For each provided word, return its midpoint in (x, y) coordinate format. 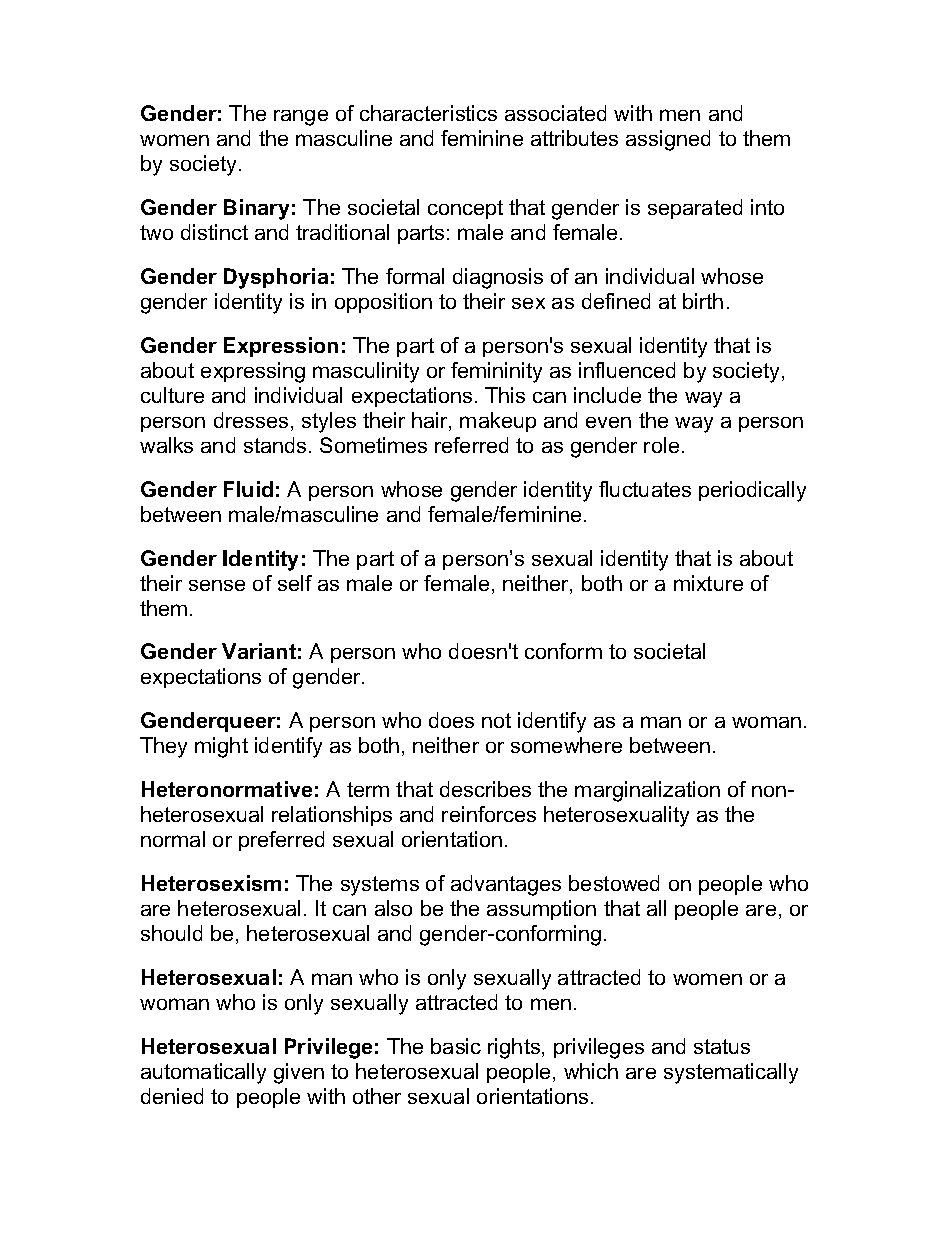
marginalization (647, 791)
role (661, 445)
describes (485, 789)
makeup (498, 422)
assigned (668, 140)
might (221, 747)
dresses (251, 420)
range (301, 118)
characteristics (428, 113)
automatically (203, 1073)
